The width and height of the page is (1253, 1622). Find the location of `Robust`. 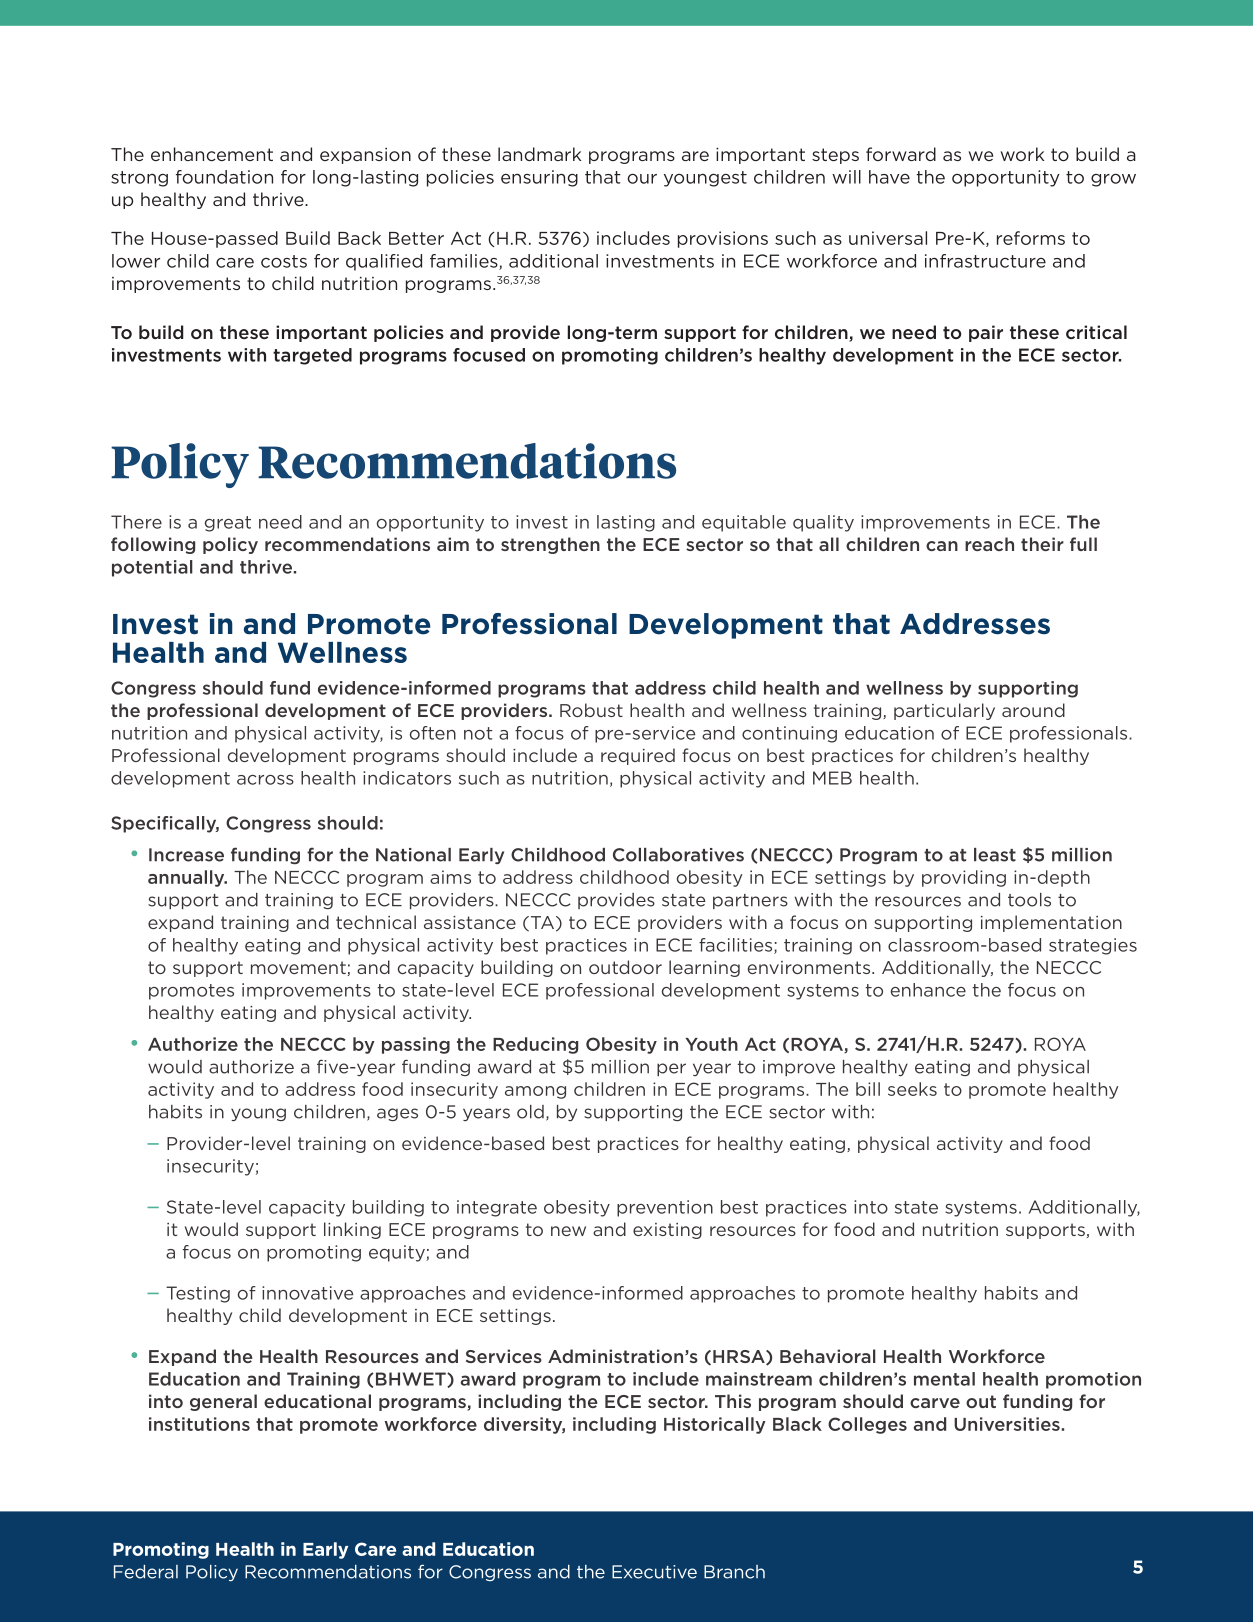

Robust is located at coordinates (591, 710).
